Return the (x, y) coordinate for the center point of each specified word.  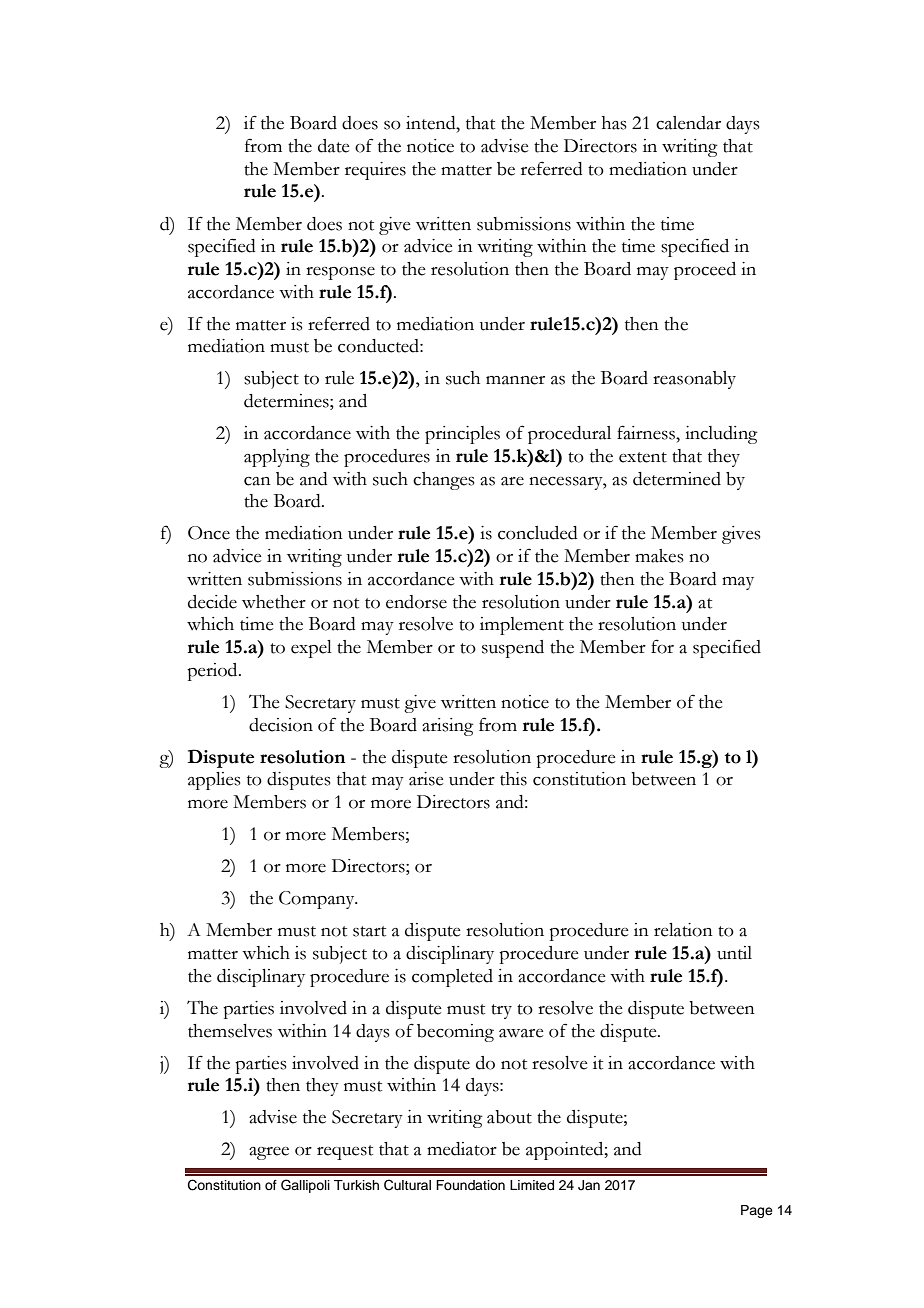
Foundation (470, 1185)
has (614, 123)
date (333, 146)
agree (269, 1153)
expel (311, 649)
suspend (513, 649)
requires (375, 171)
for (662, 646)
